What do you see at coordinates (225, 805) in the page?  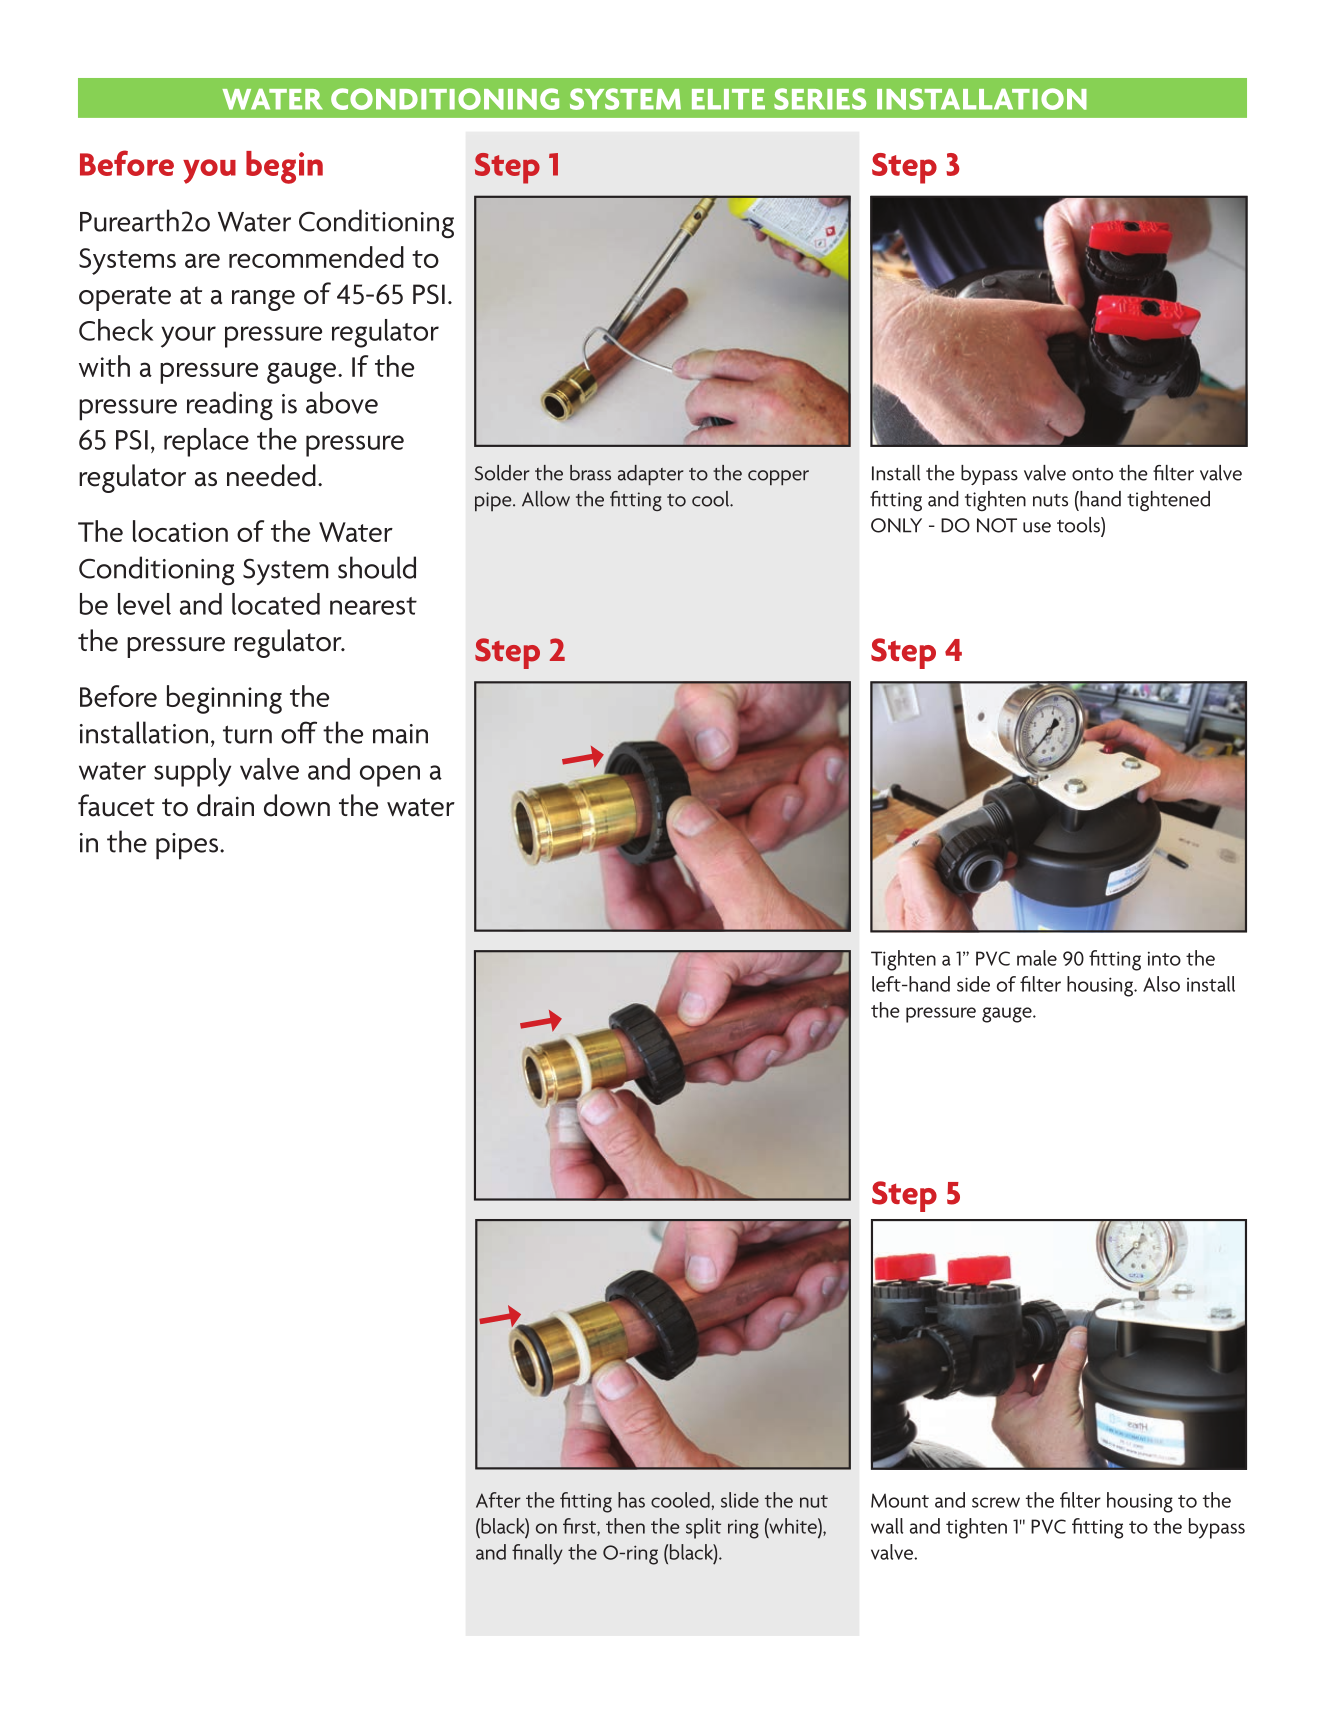 I see `drain` at bounding box center [225, 805].
